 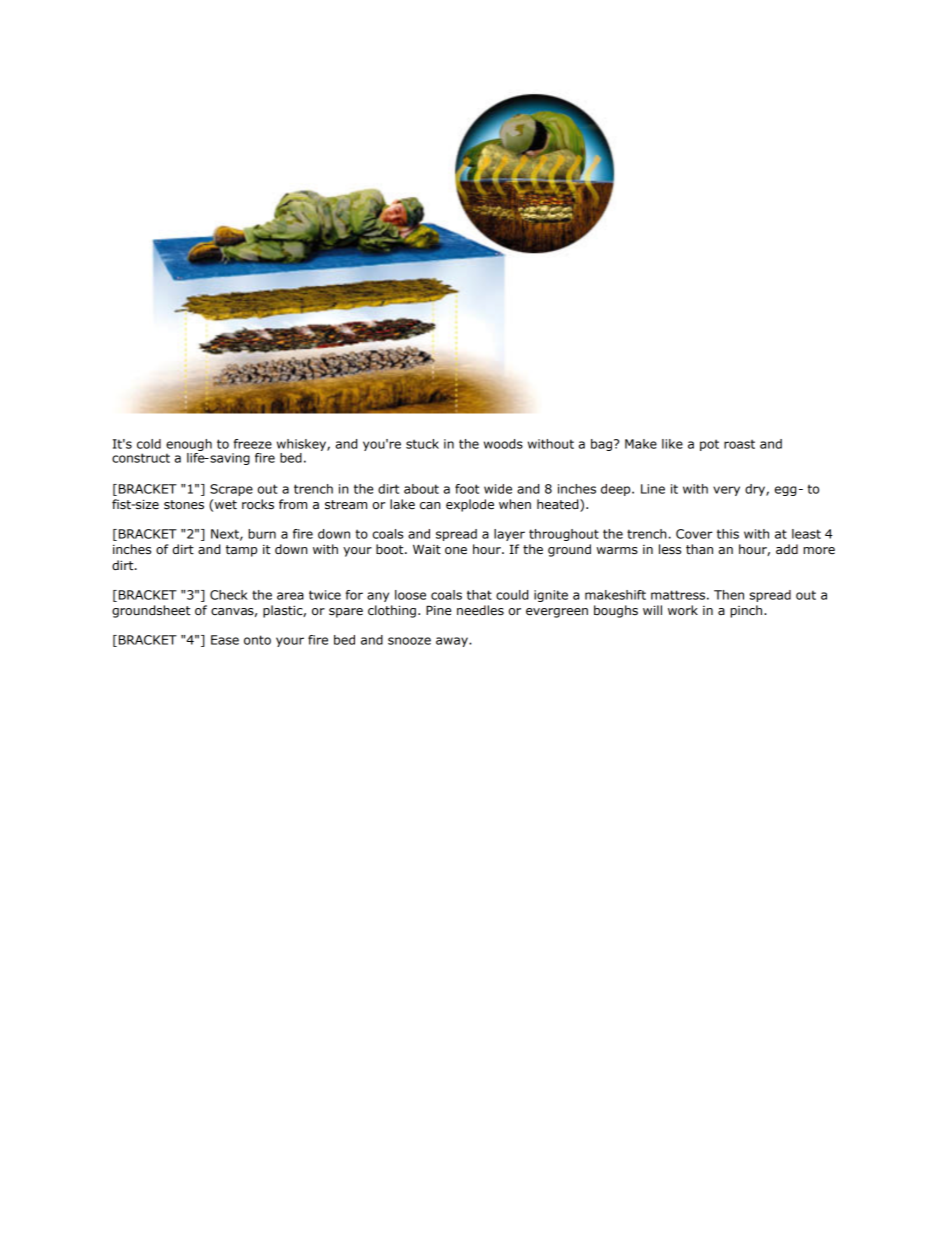 What do you see at coordinates (225, 640) in the screenshot?
I see `Ease` at bounding box center [225, 640].
